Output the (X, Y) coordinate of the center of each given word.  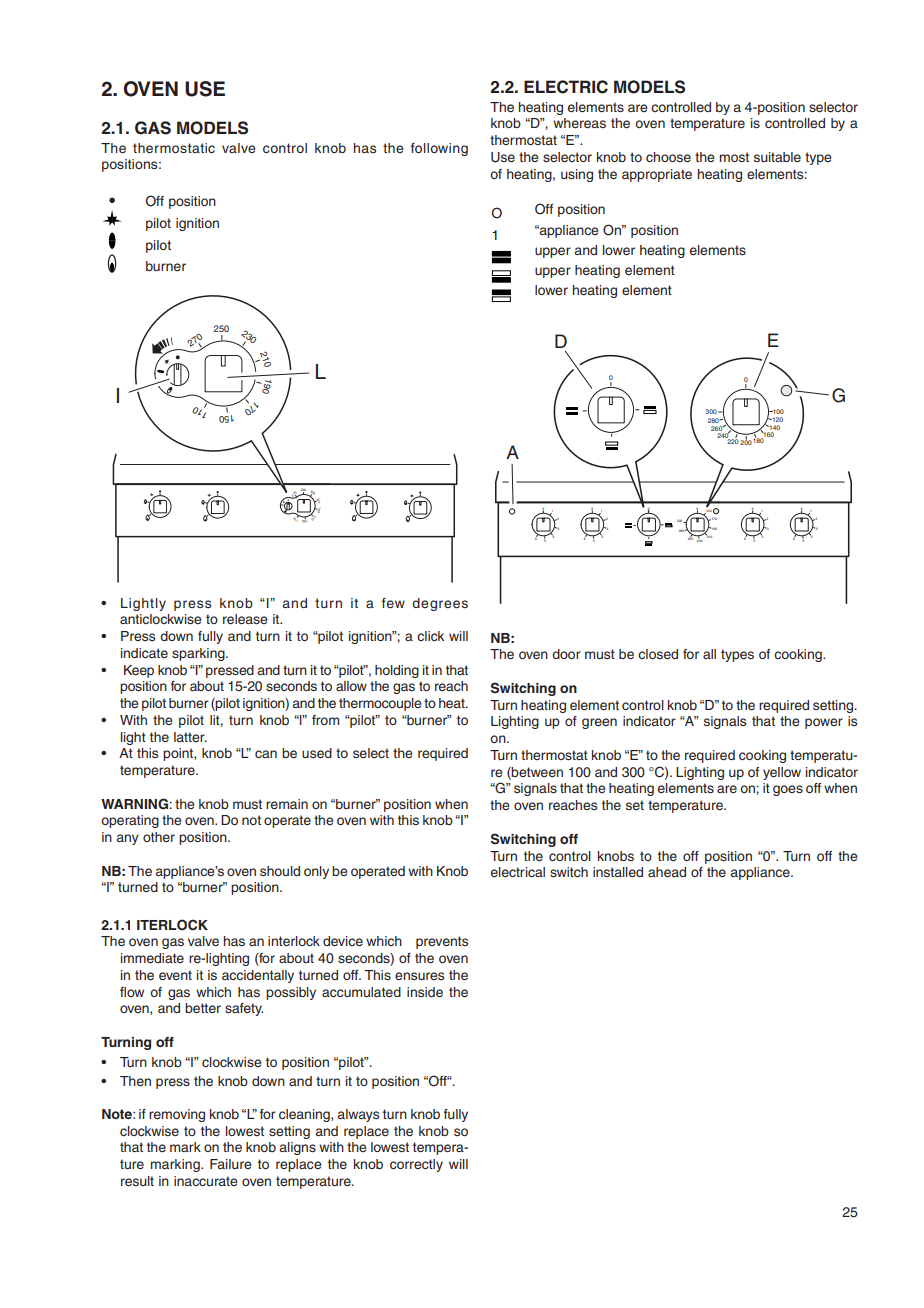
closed (658, 654)
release (245, 619)
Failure (230, 1164)
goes (788, 790)
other (159, 837)
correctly (416, 1165)
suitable (777, 157)
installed (618, 872)
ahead (667, 872)
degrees (440, 604)
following (439, 149)
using (577, 175)
